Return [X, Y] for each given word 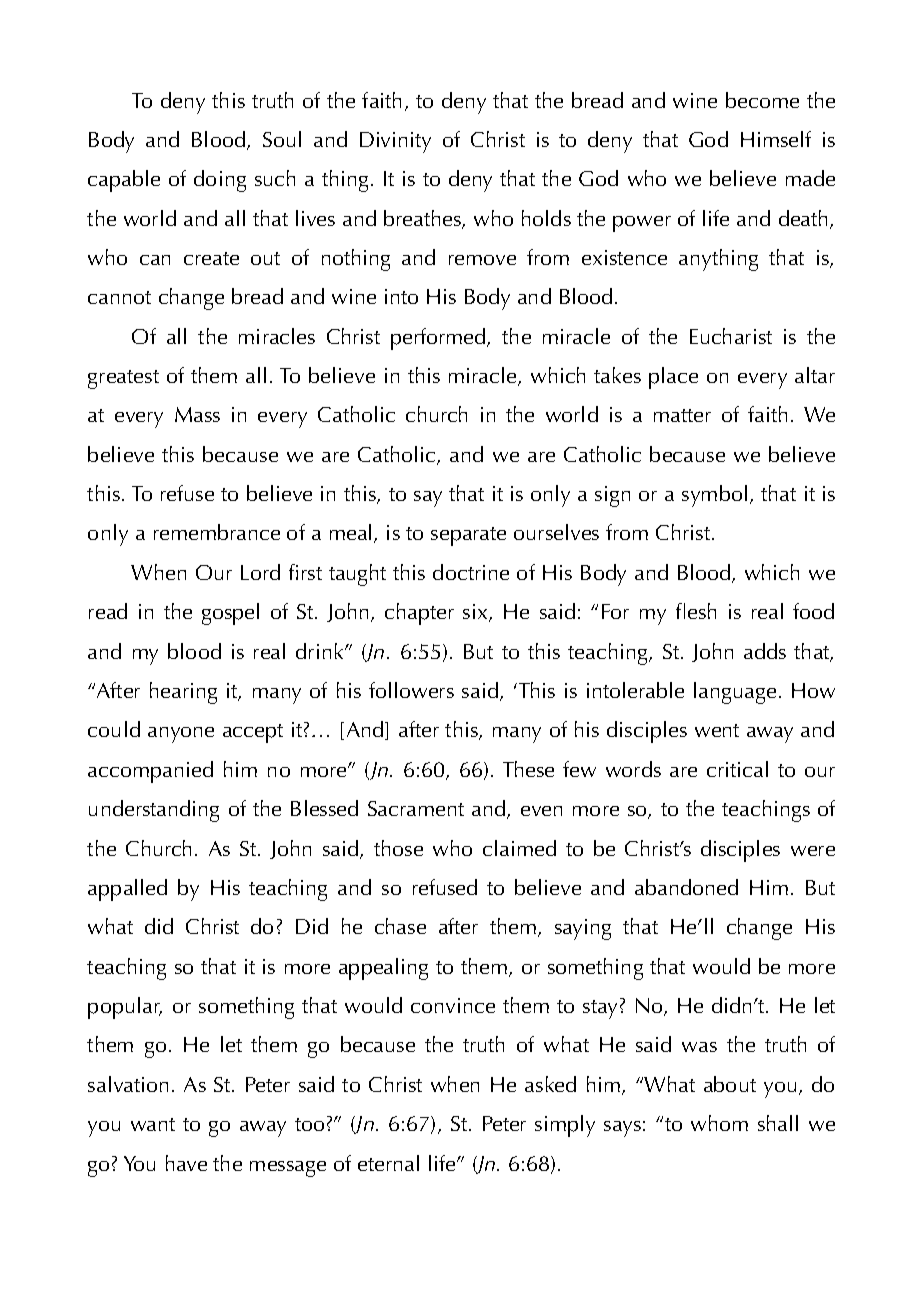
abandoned [686, 887]
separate [468, 536]
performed [439, 339]
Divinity [395, 142]
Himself [776, 139]
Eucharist [731, 336]
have [186, 1163]
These [528, 769]
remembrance [217, 532]
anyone [181, 735]
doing [220, 181]
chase [400, 926]
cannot [119, 297]
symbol [714, 496]
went [717, 730]
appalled [127, 890]
